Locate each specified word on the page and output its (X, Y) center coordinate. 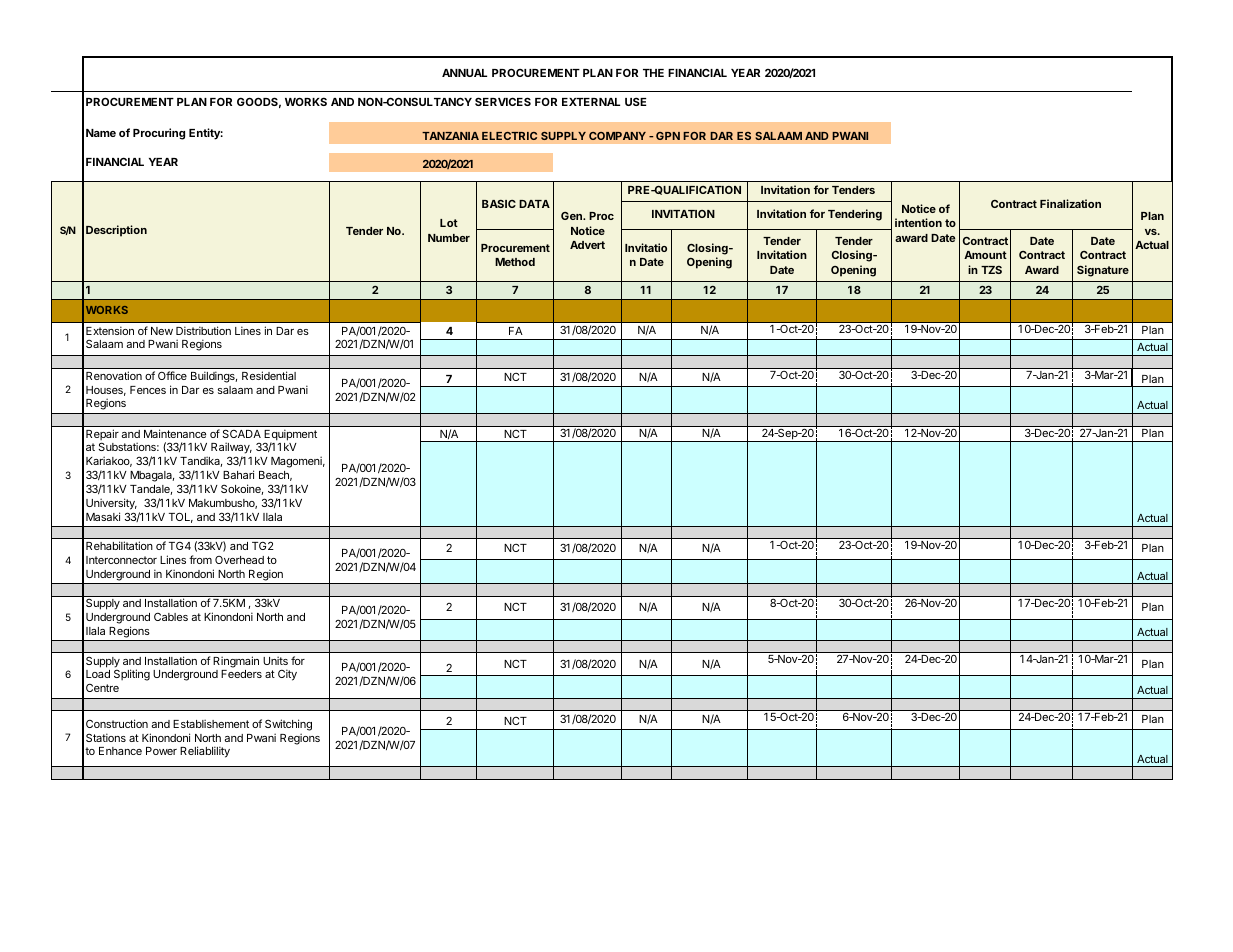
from (200, 559)
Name (101, 133)
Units (275, 660)
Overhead (239, 560)
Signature (1103, 271)
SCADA (242, 434)
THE (653, 73)
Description (116, 231)
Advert (587, 245)
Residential (269, 375)
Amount (985, 255)
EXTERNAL (591, 102)
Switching (288, 725)
